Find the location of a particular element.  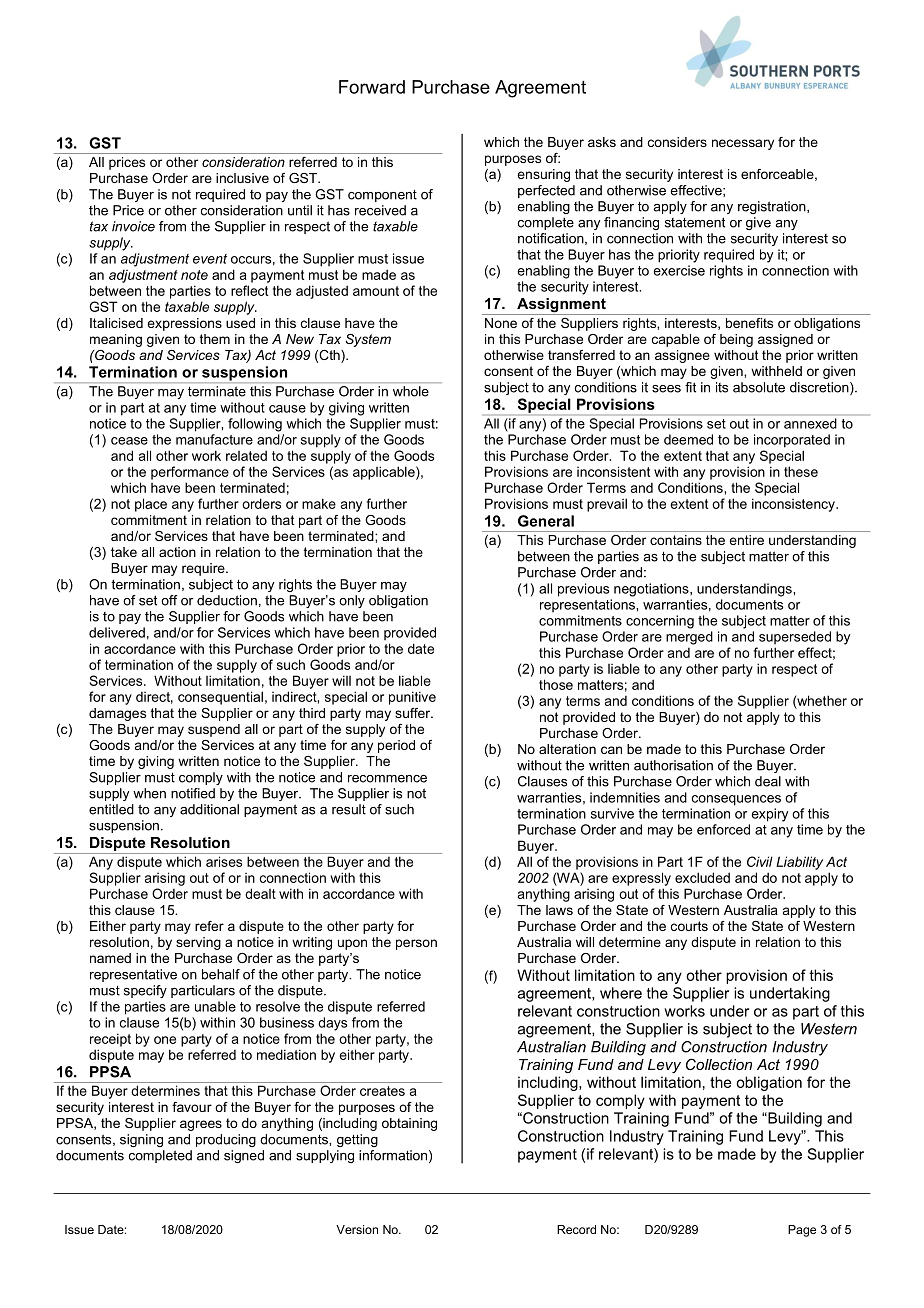

punitive is located at coordinates (412, 698).
